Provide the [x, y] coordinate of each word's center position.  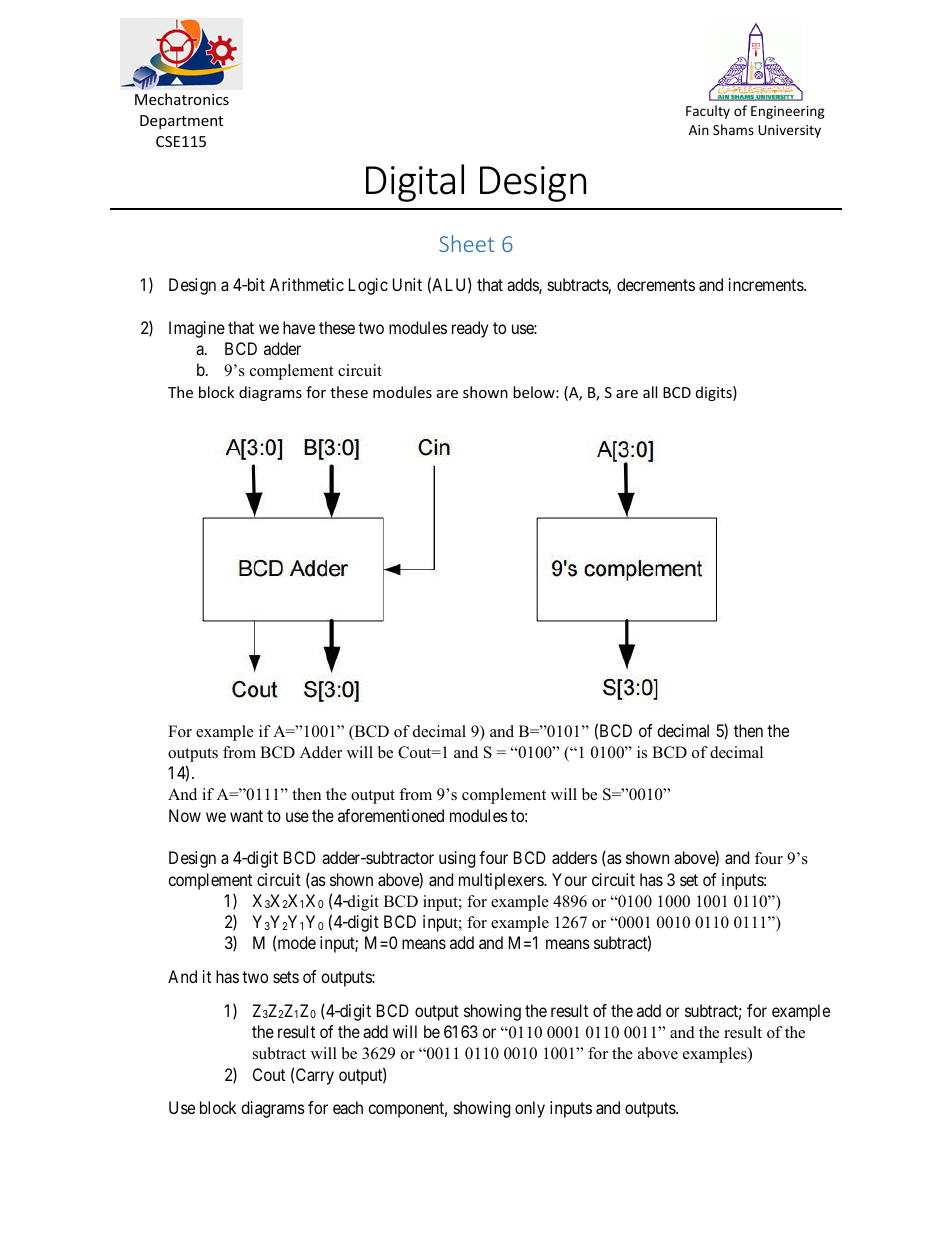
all [650, 392]
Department [181, 122]
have [299, 327]
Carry [315, 1076]
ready [470, 329]
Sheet [466, 243]
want [246, 816]
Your [569, 879]
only [530, 1109]
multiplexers [502, 881]
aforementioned [391, 815]
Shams [733, 129]
